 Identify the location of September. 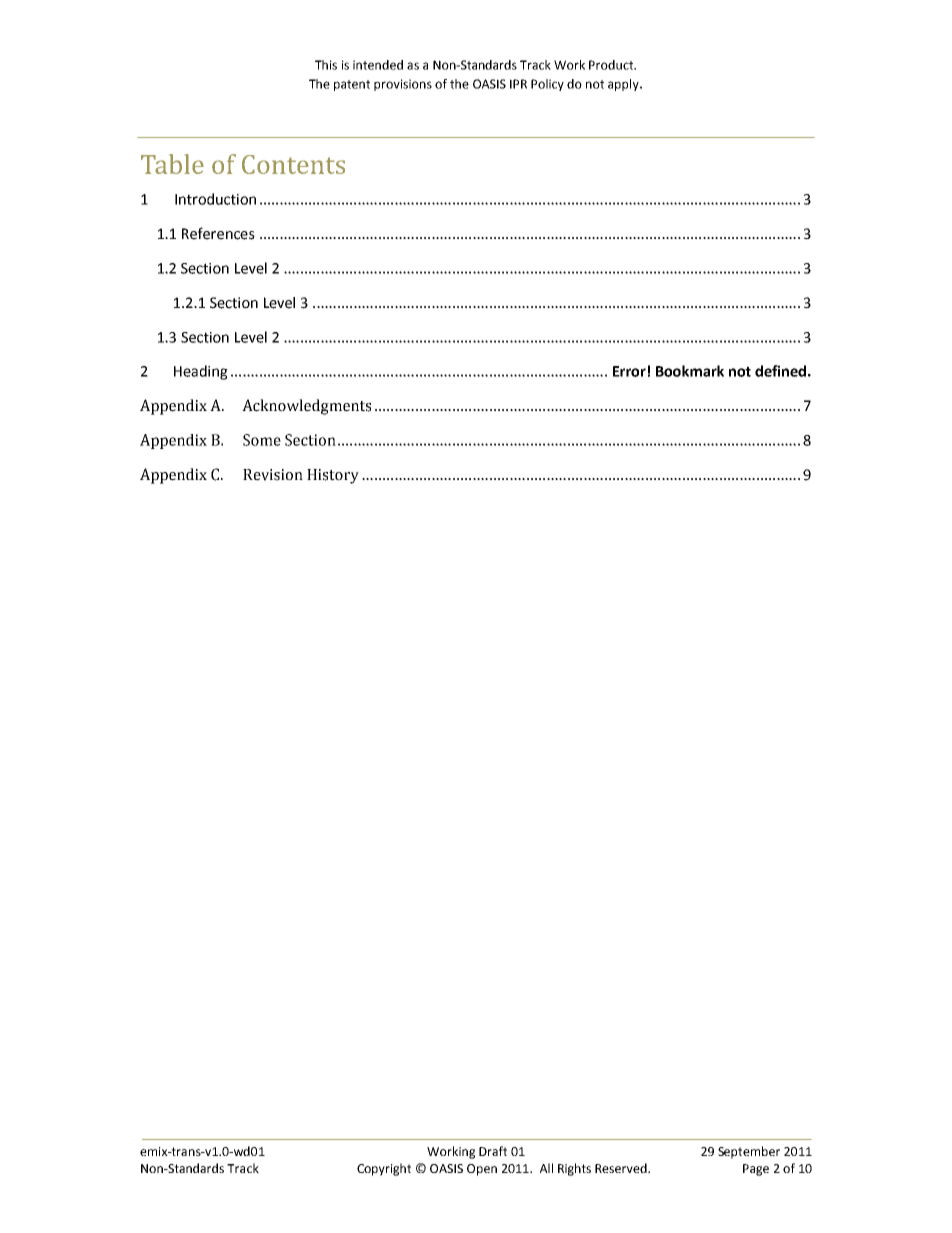
(749, 1152).
